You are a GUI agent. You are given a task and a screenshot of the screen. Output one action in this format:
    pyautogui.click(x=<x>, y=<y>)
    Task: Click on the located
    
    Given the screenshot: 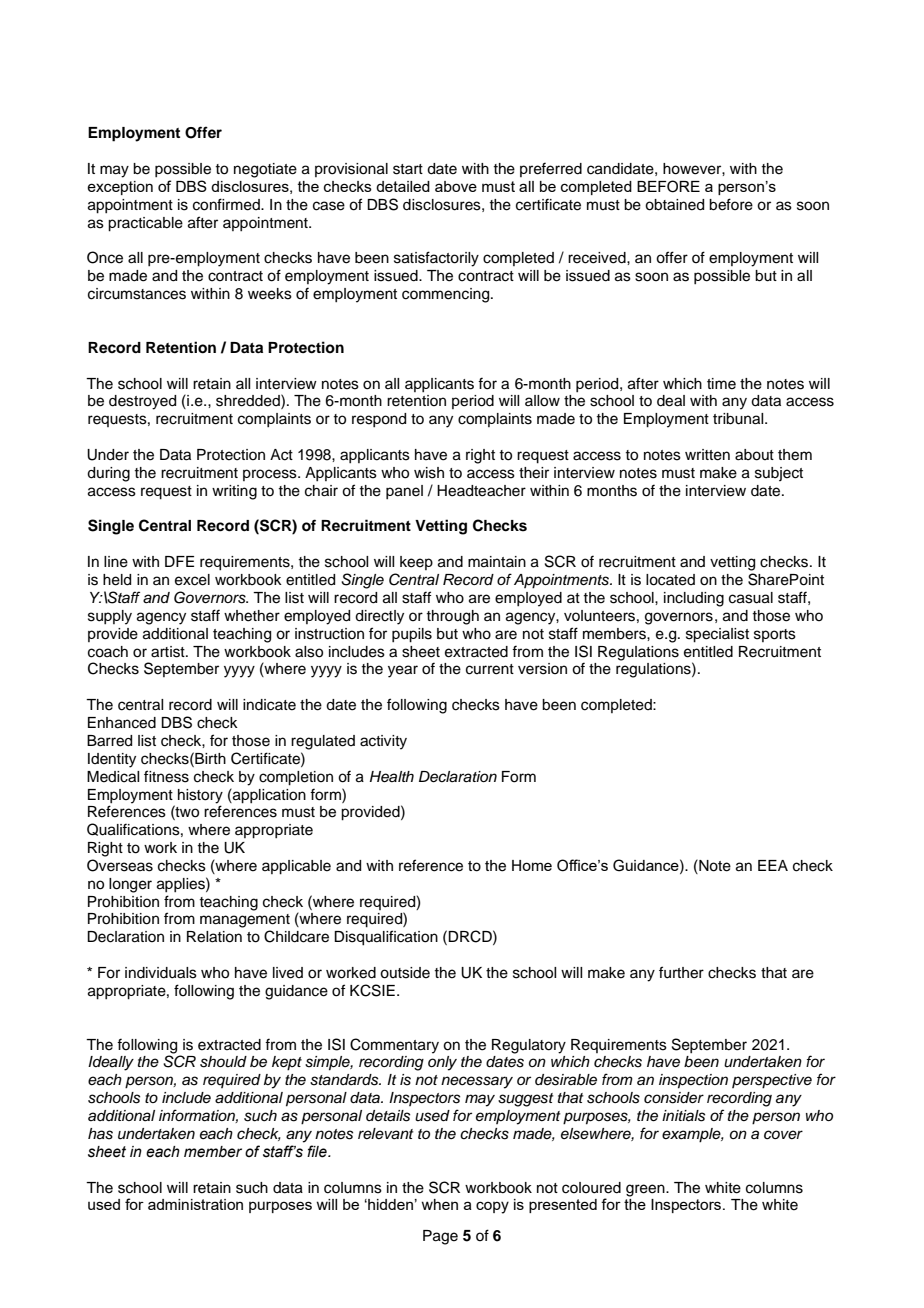 What is the action you would take?
    pyautogui.click(x=670, y=580)
